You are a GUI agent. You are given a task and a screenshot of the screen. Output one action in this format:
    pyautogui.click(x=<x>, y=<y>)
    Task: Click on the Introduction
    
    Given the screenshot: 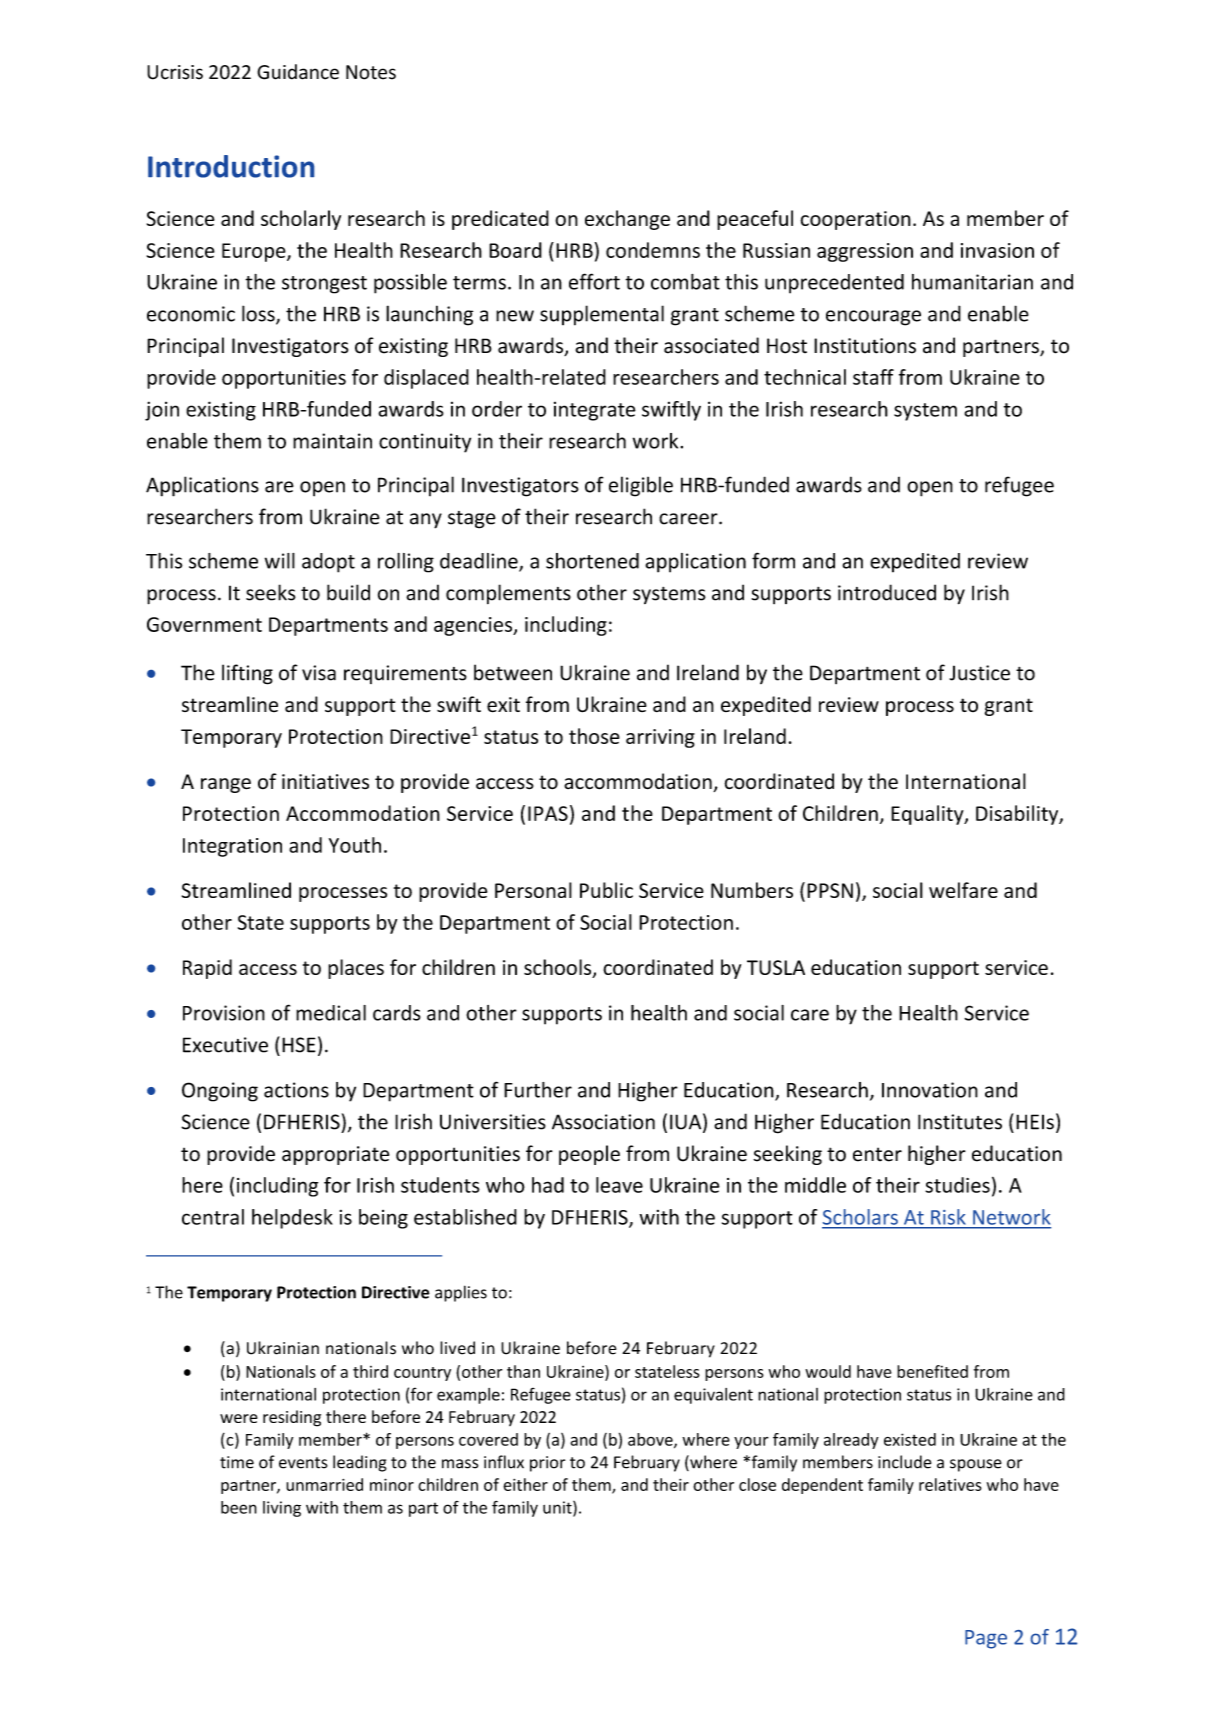 What is the action you would take?
    pyautogui.click(x=231, y=166)
